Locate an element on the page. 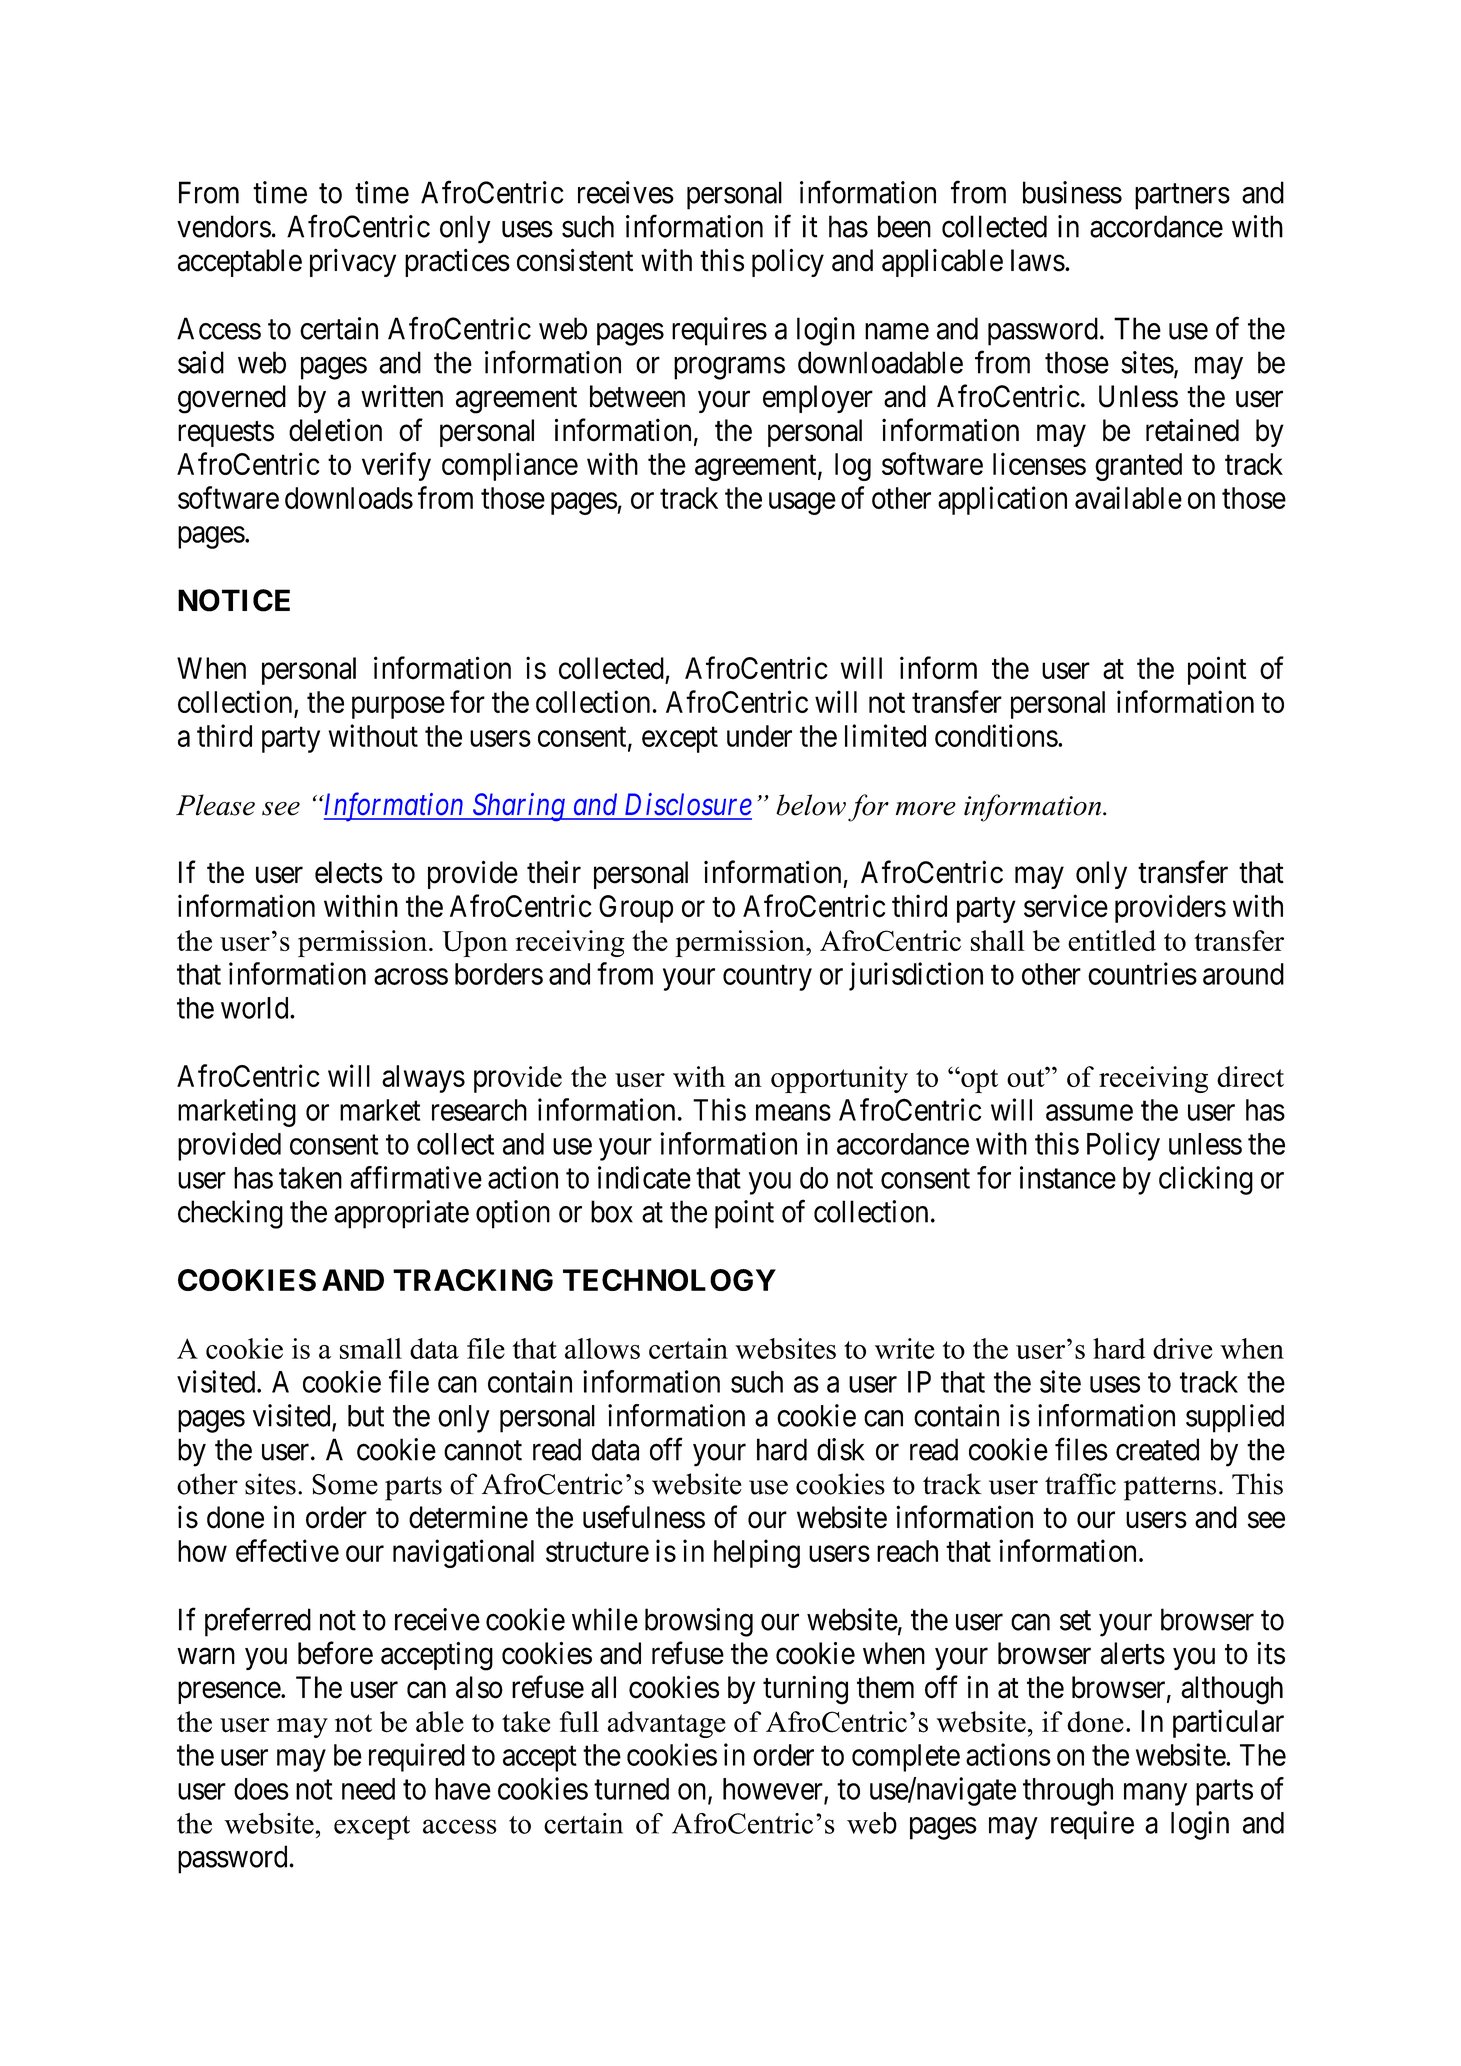 The image size is (1461, 2066). advantage is located at coordinates (666, 1724).
